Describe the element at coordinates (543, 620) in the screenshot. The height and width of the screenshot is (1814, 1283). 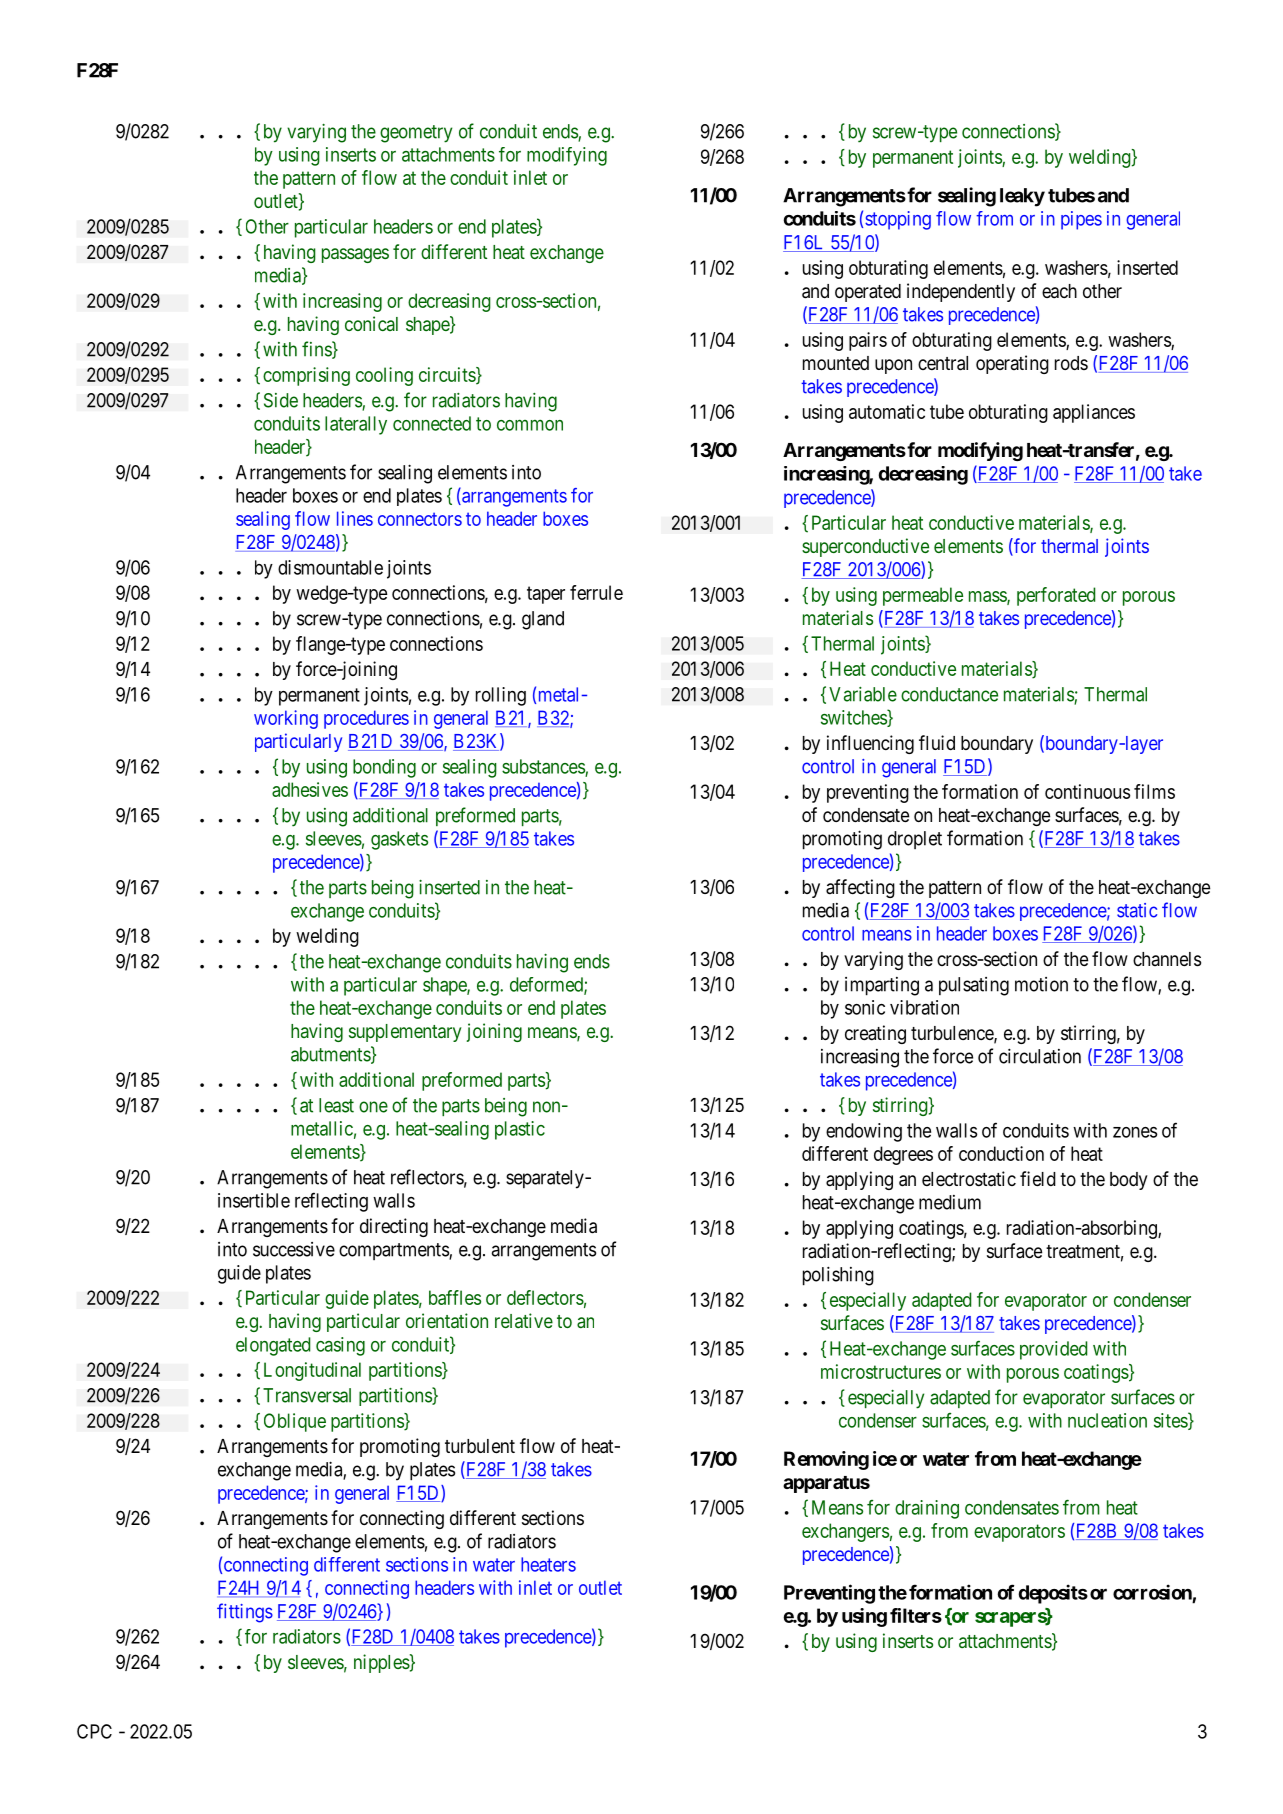
I see `gland` at that location.
